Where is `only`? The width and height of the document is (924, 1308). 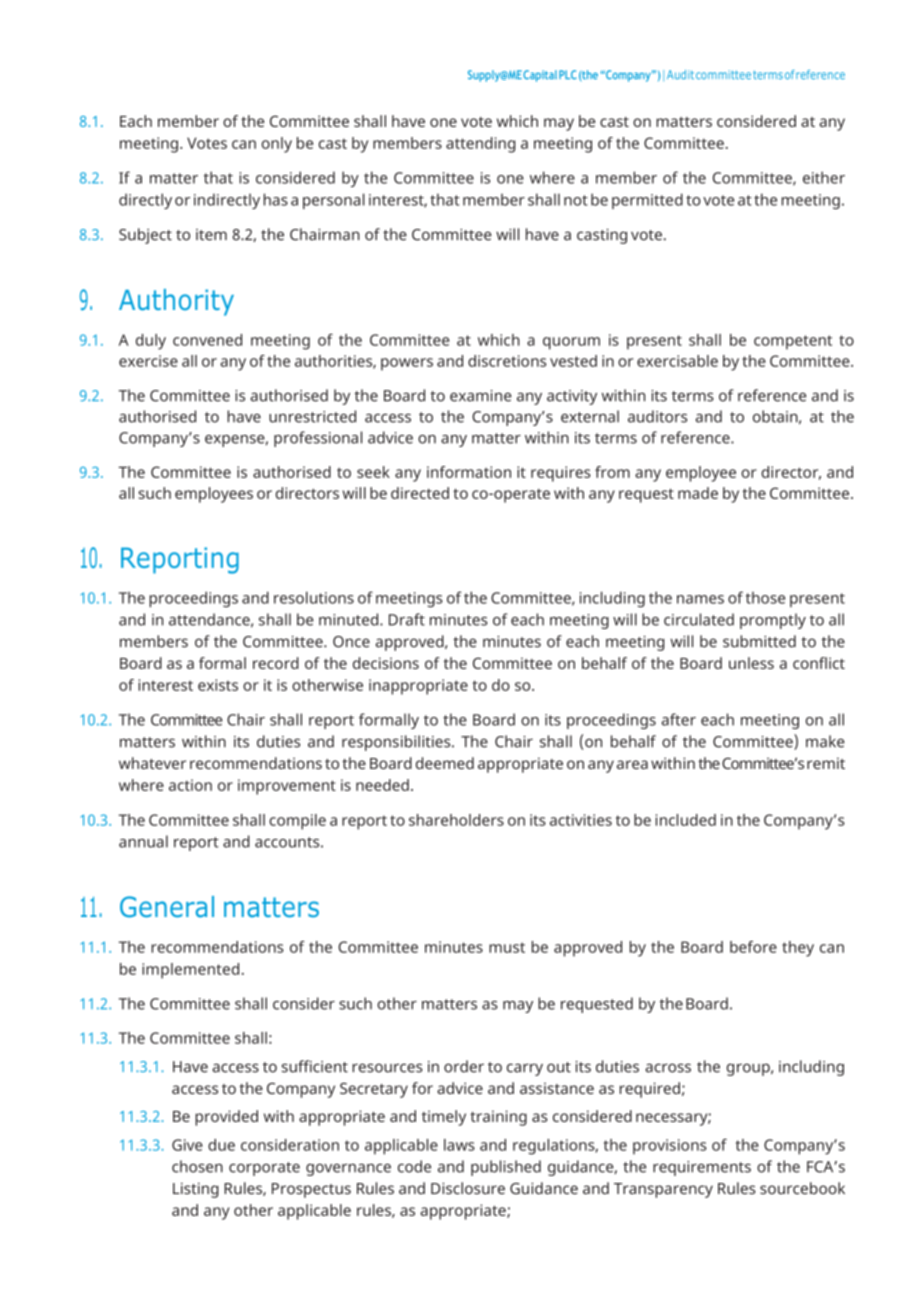
only is located at coordinates (277, 145).
